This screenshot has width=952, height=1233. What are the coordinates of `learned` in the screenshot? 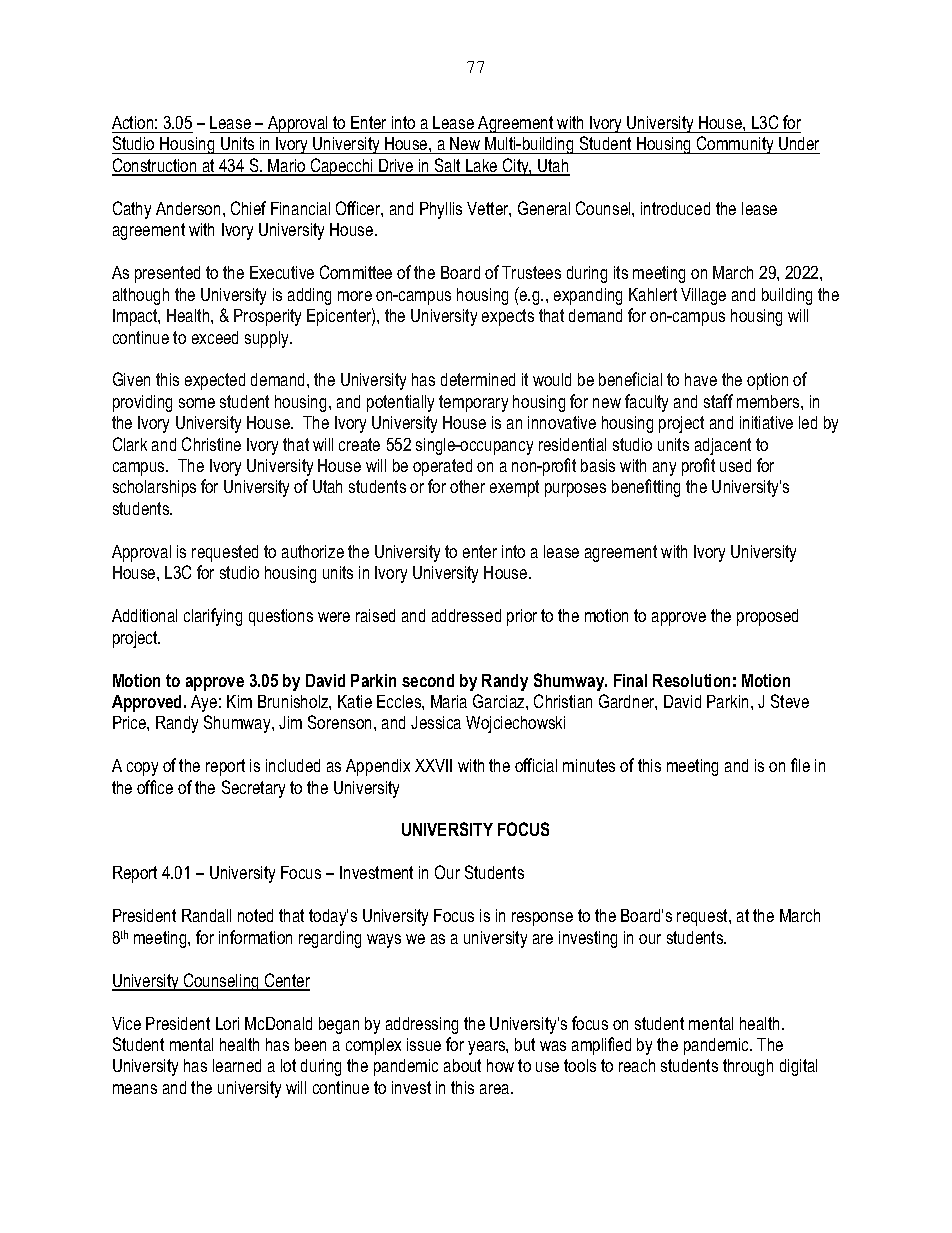 It's located at (237, 1065).
